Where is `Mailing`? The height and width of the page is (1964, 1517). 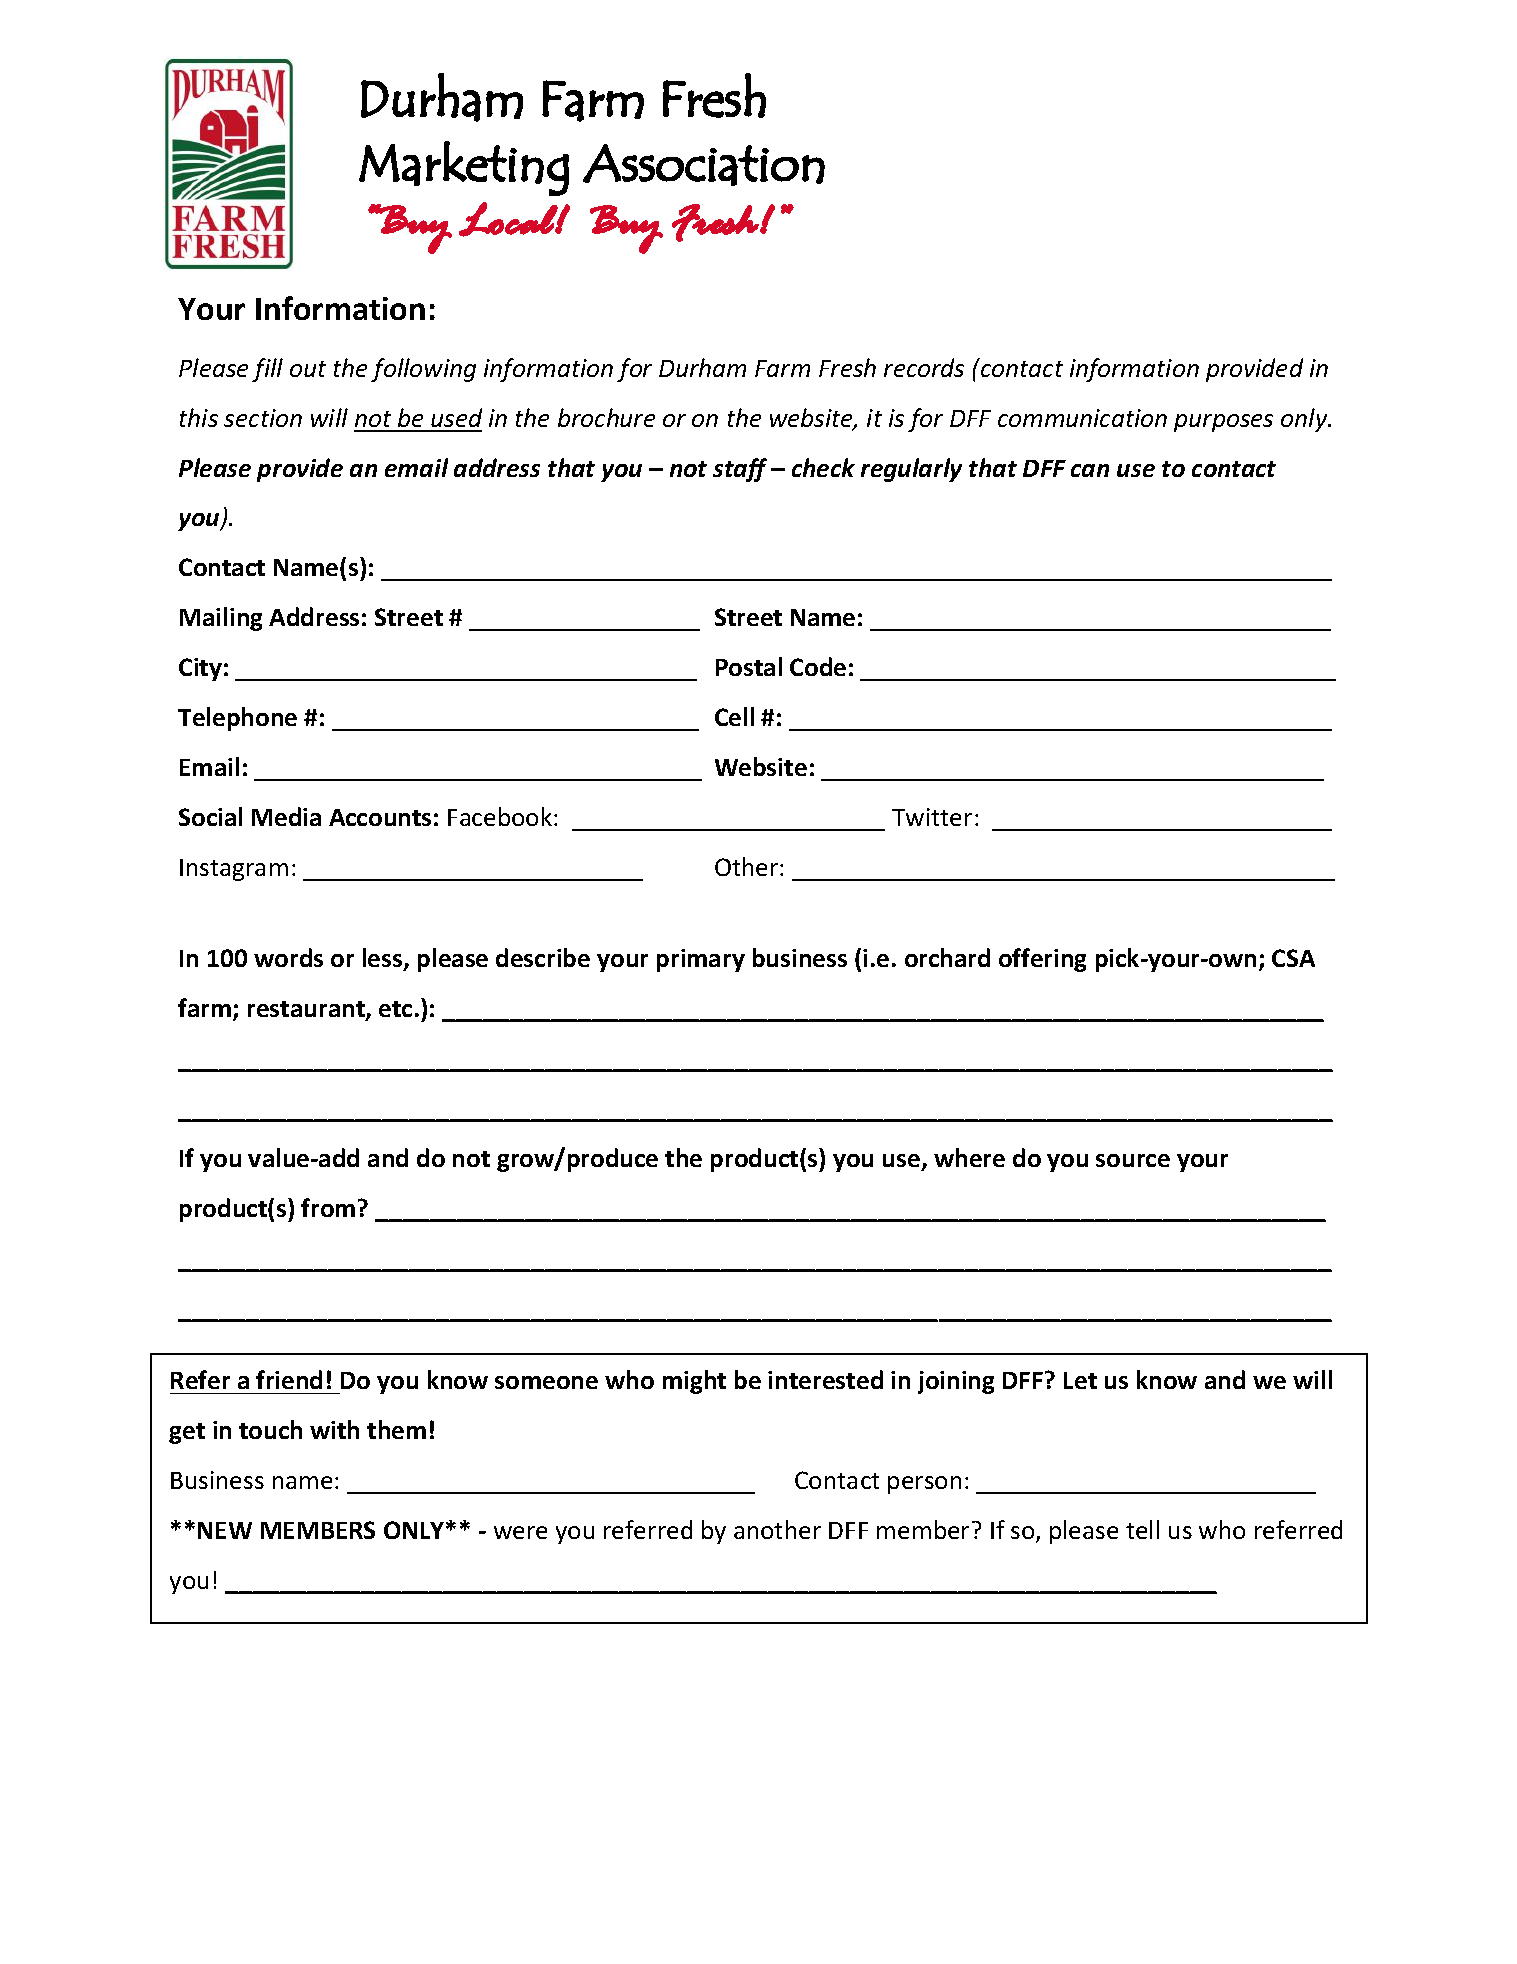 Mailing is located at coordinates (221, 619).
